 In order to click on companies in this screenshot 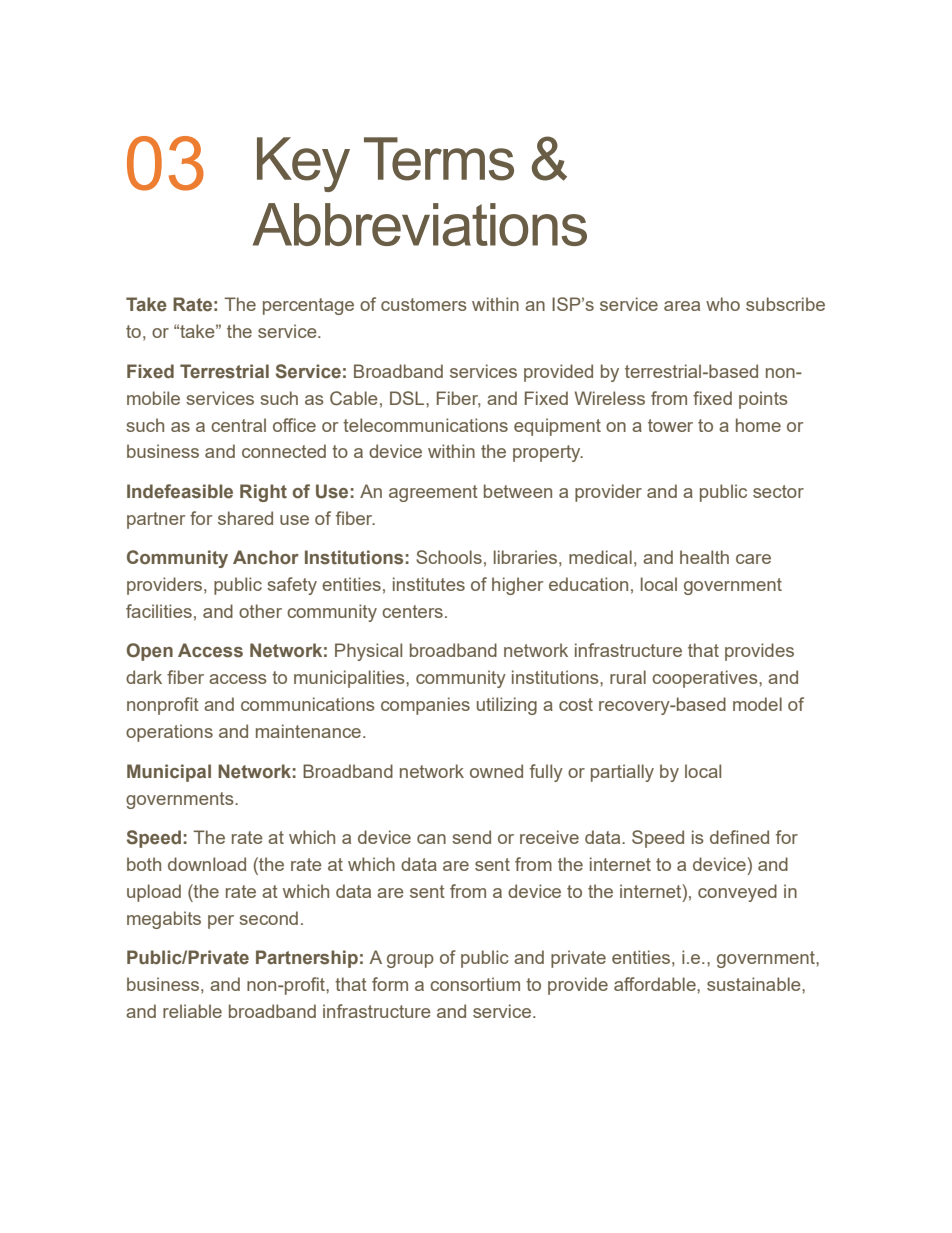, I will do `click(425, 706)`.
